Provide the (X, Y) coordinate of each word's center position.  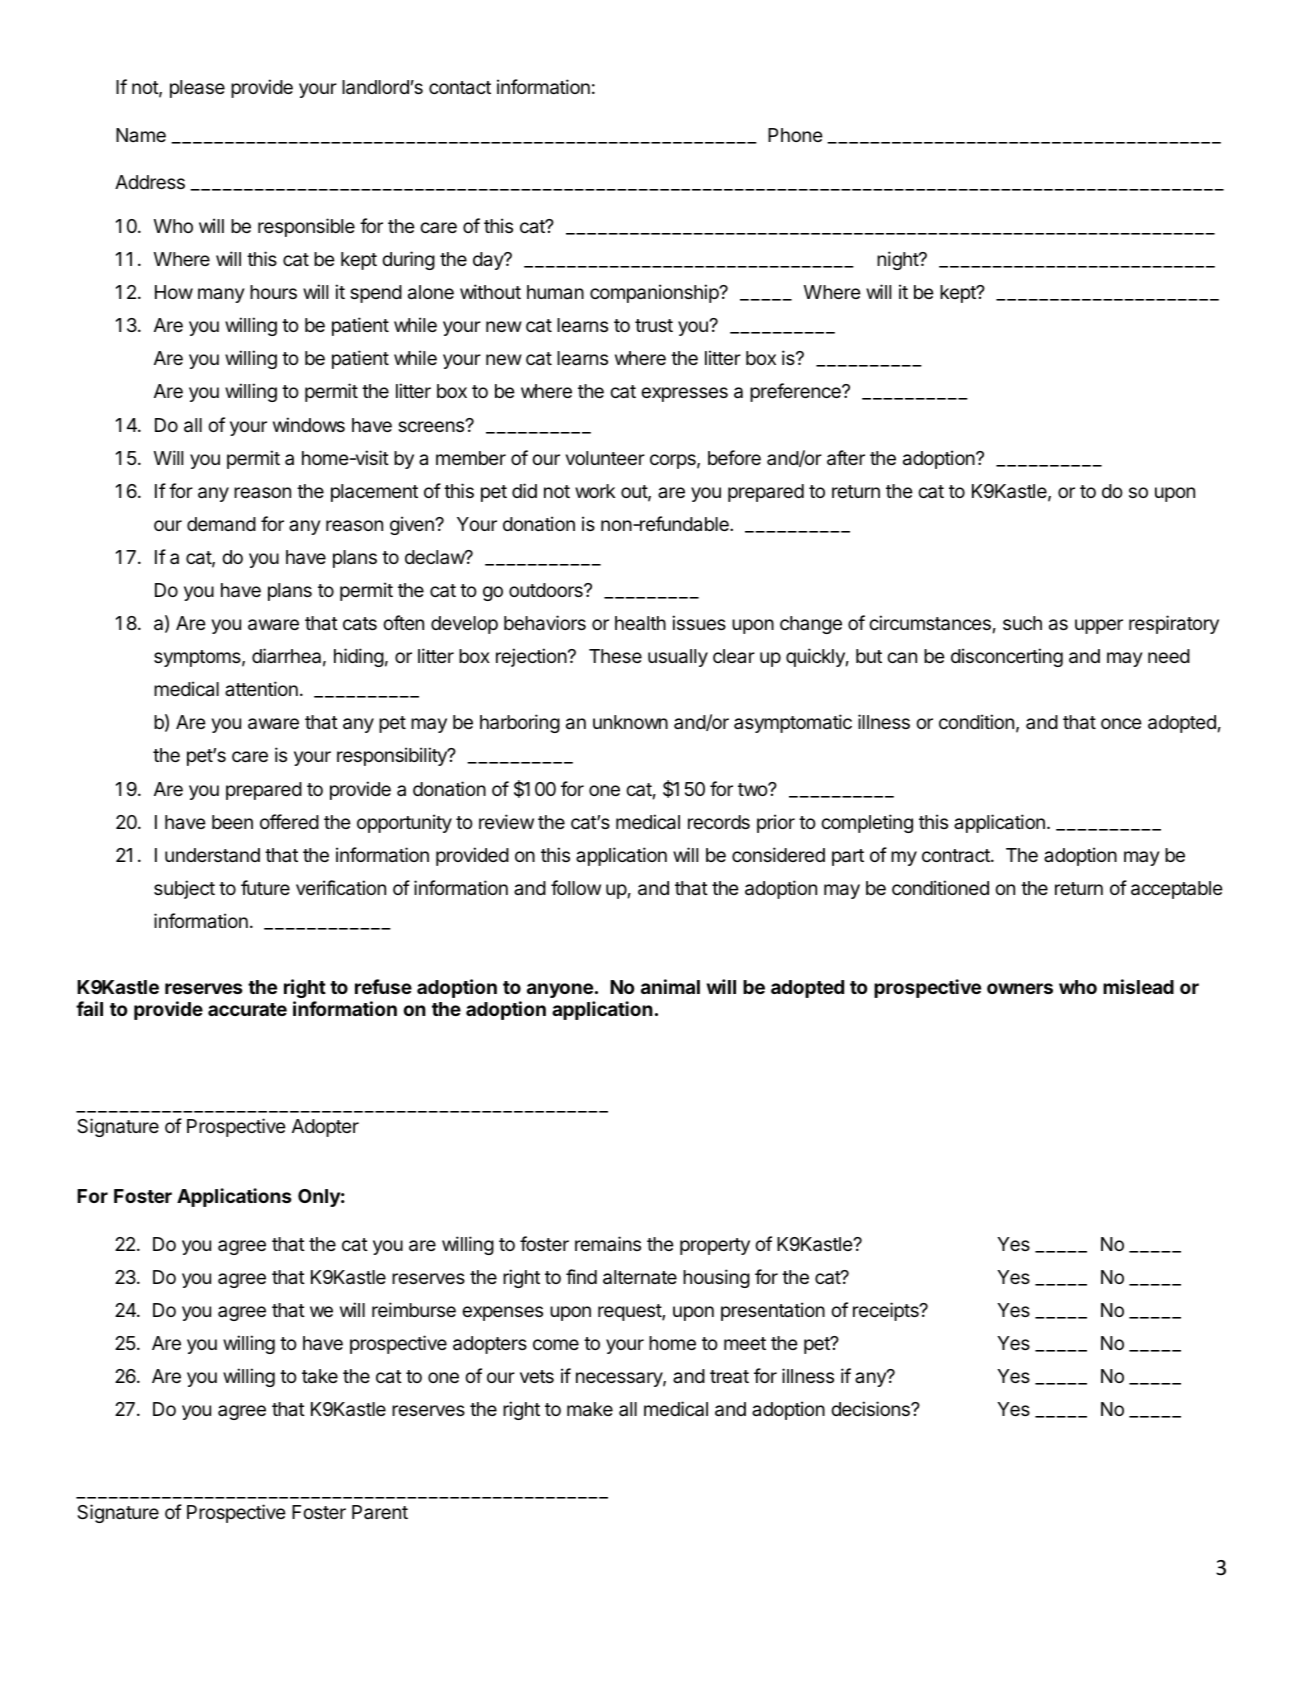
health (640, 623)
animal (670, 986)
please (197, 89)
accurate (247, 1009)
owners (1020, 988)
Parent (380, 1512)
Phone (795, 135)
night (898, 260)
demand (221, 524)
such (1022, 623)
